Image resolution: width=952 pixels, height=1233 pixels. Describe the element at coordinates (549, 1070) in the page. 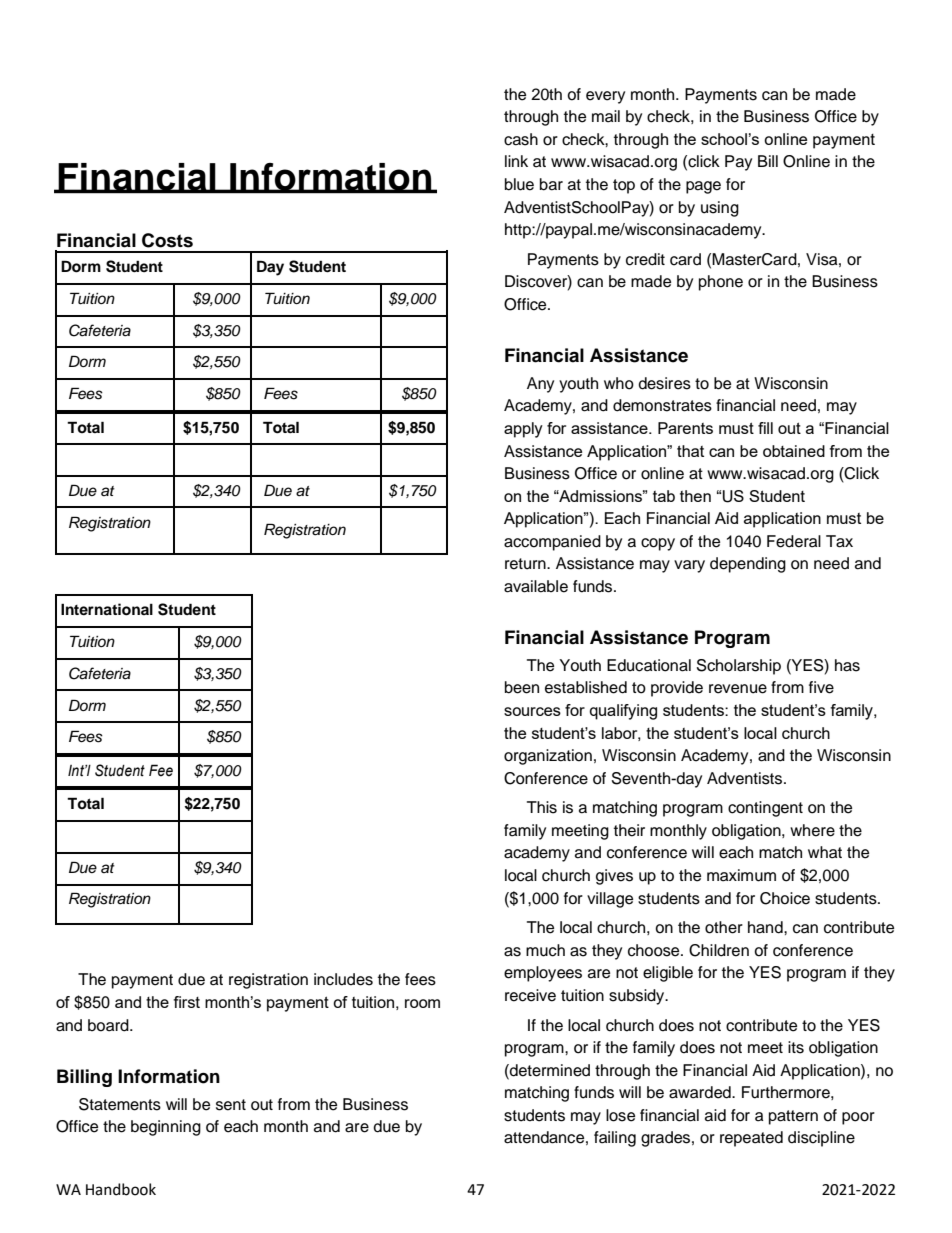

I see `determined` at that location.
